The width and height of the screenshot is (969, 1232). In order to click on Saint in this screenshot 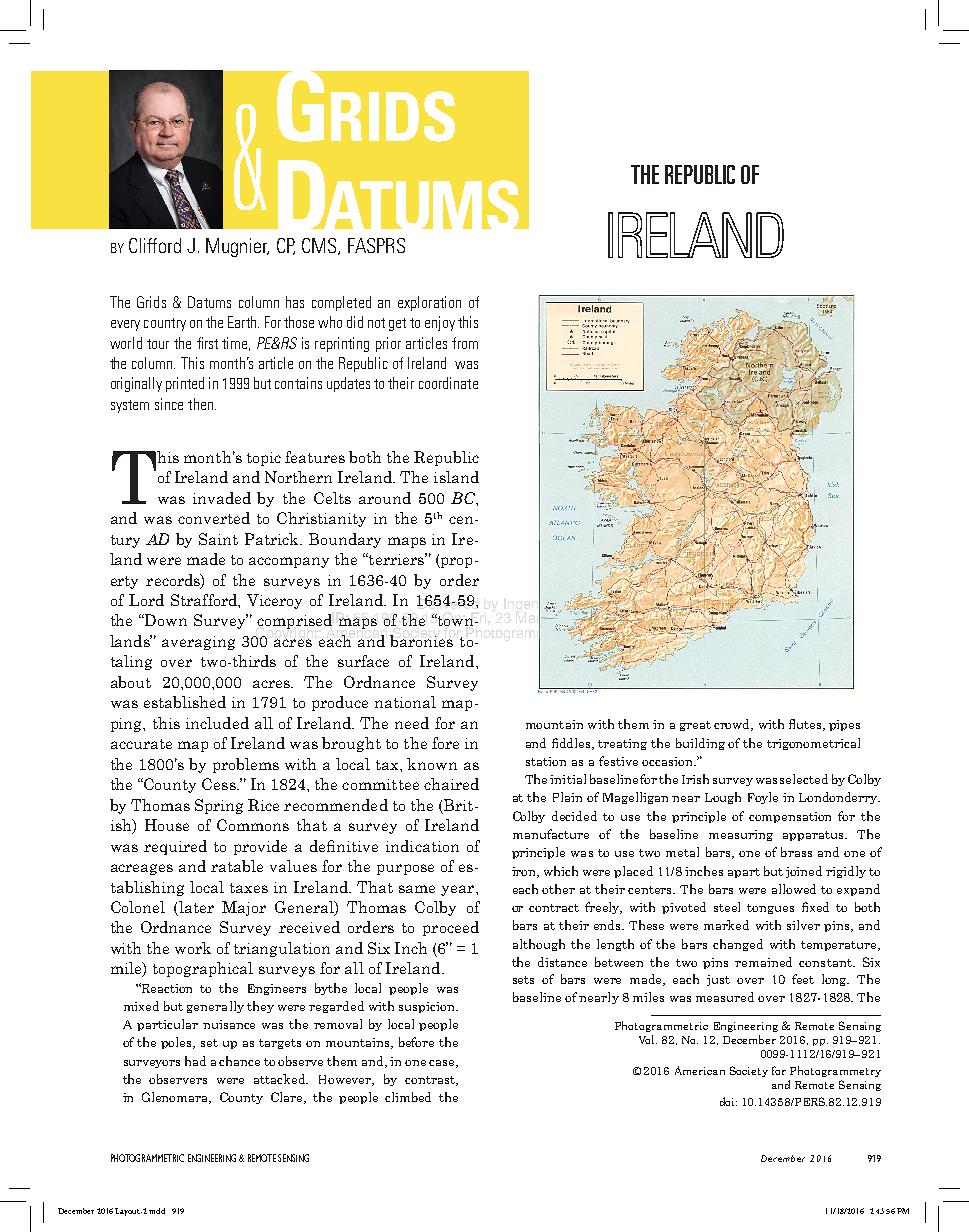, I will do `click(218, 539)`.
